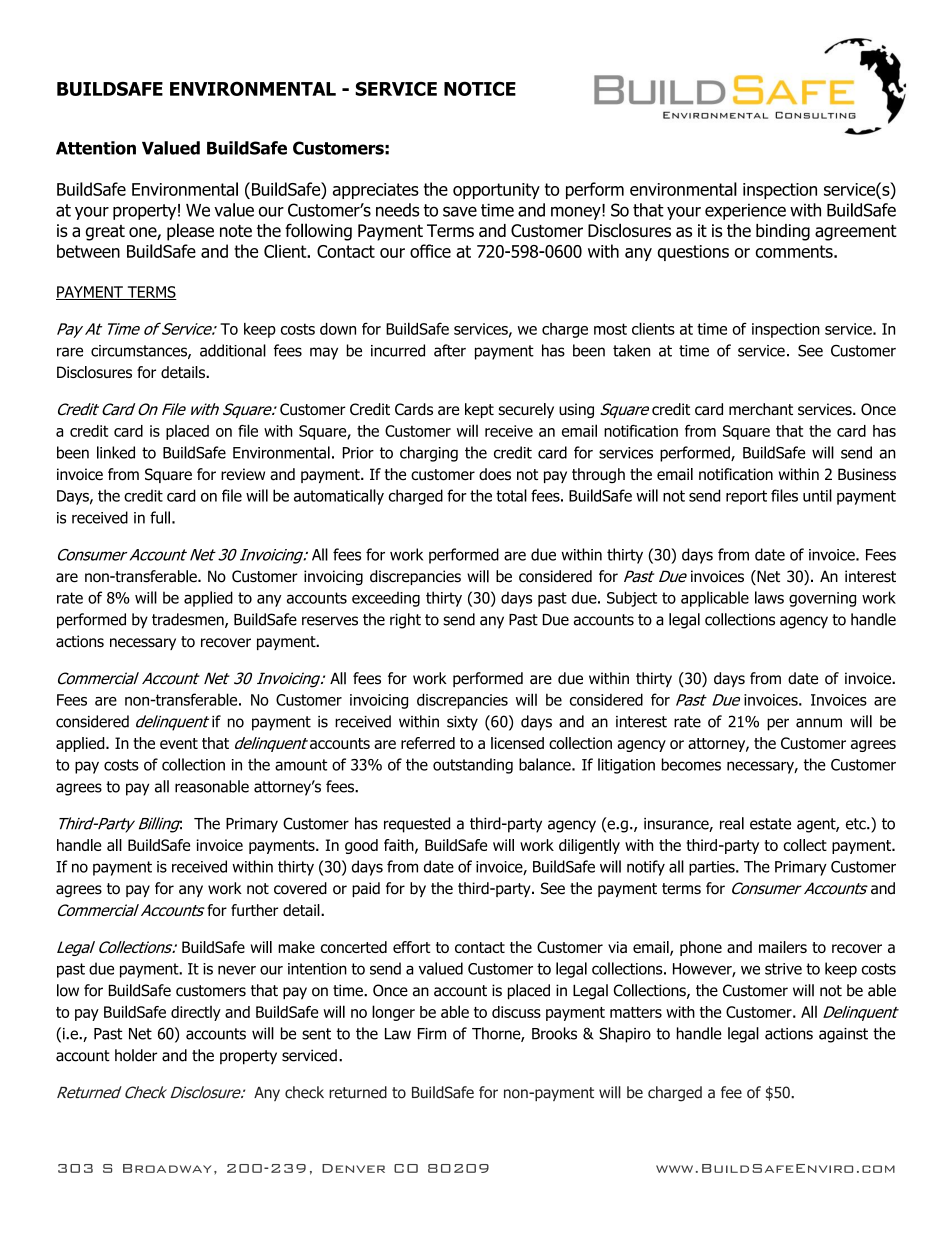  I want to click on Broadway, so click(167, 1168).
